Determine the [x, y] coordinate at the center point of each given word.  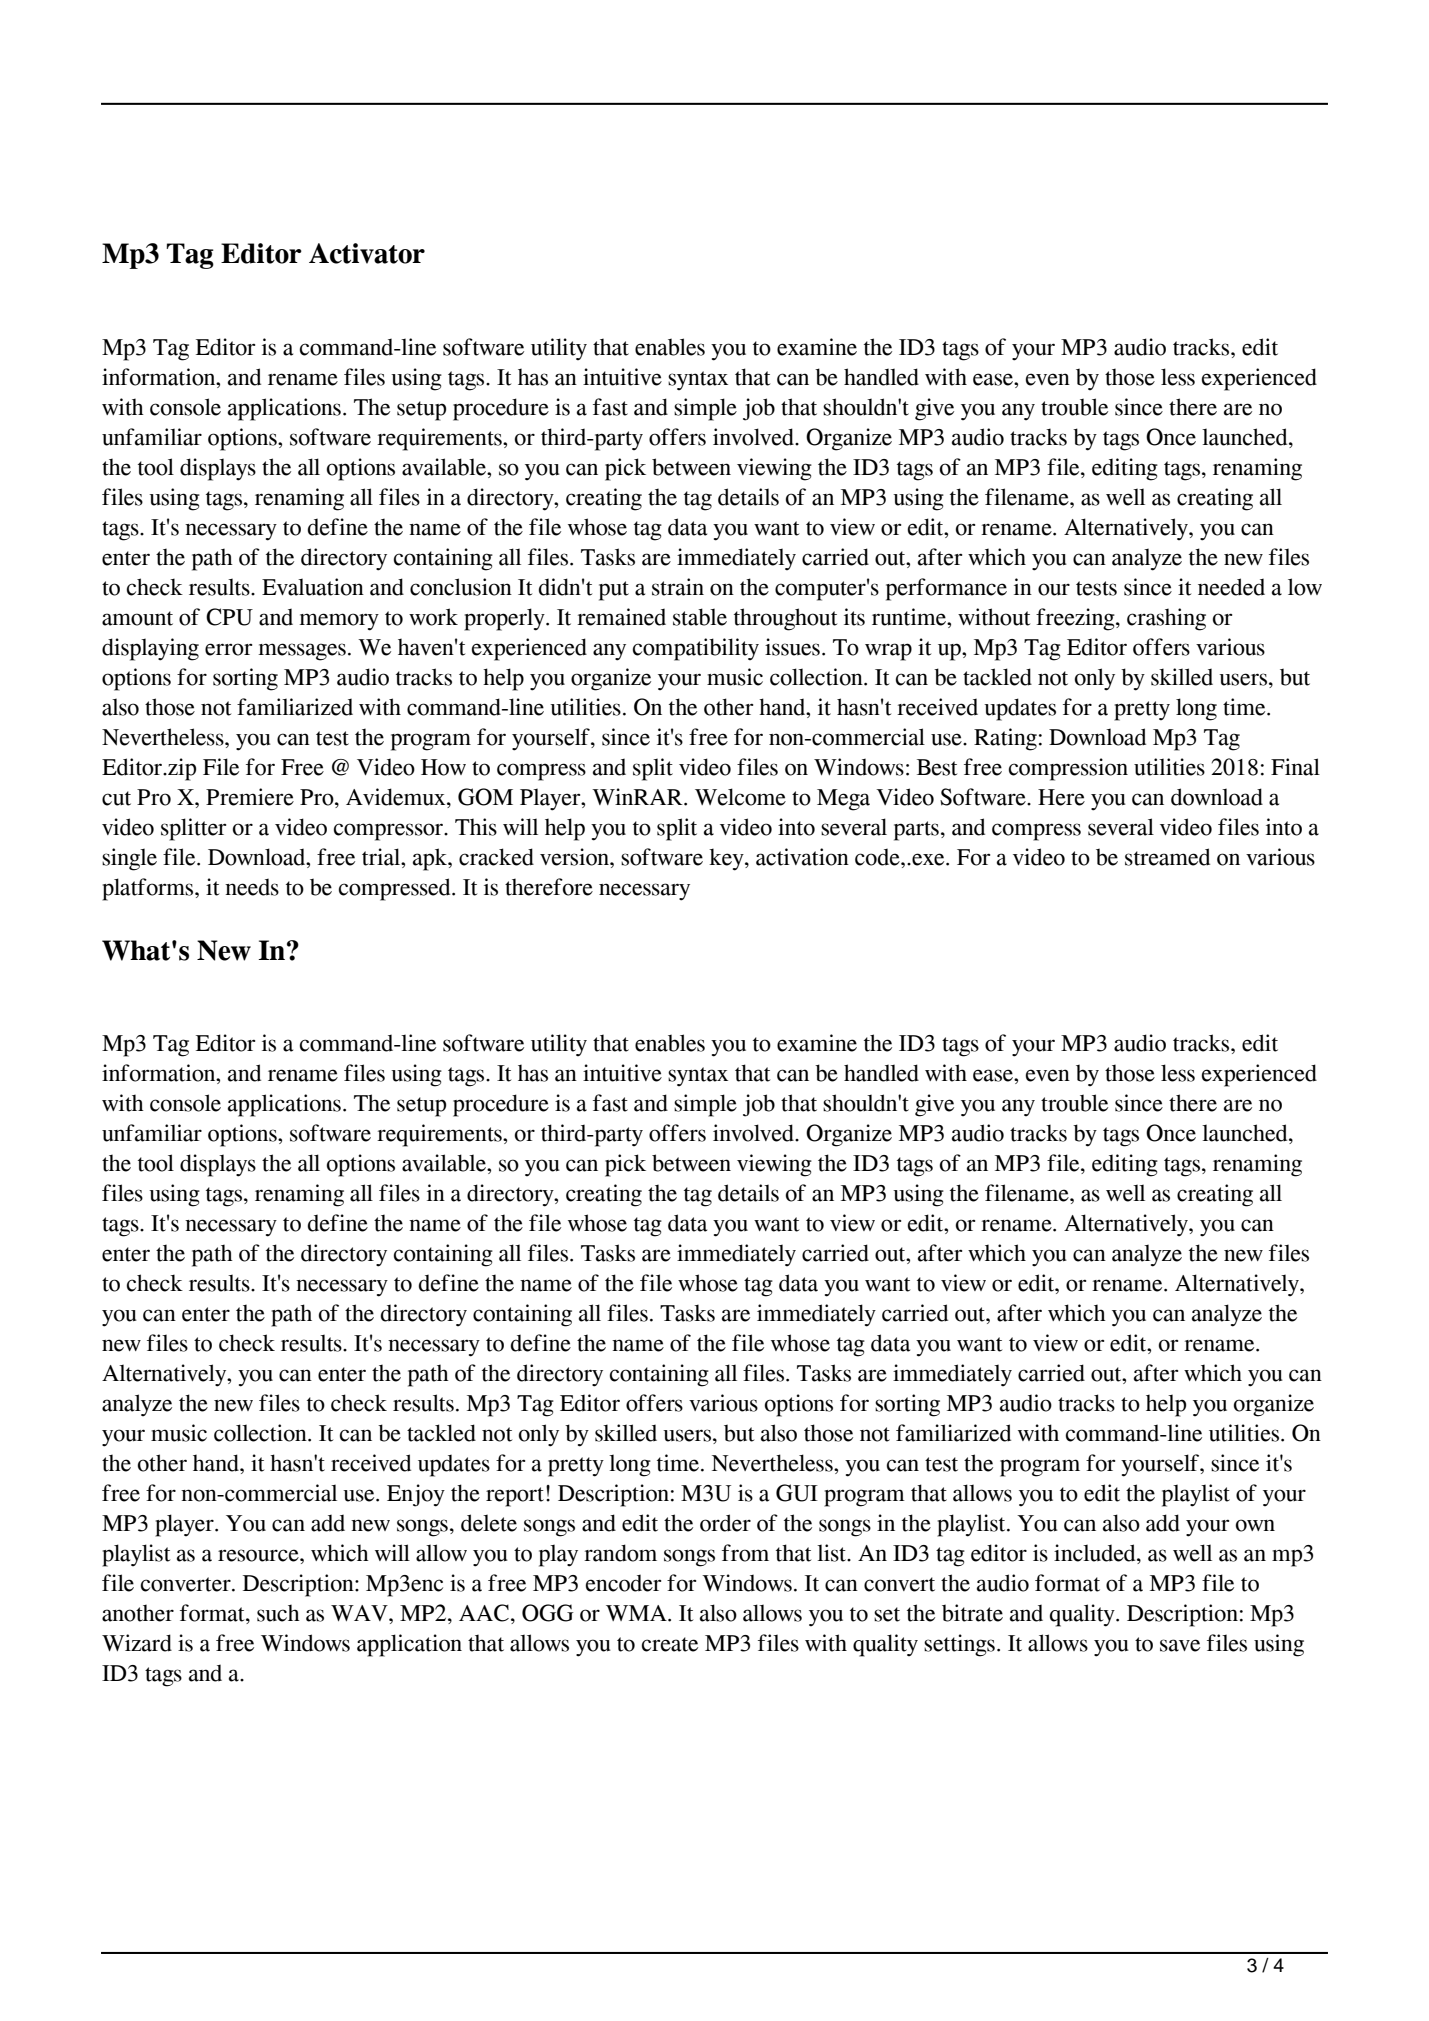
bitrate [972, 1613]
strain [678, 587]
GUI [797, 1493]
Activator [367, 253]
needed [1231, 587]
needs [252, 887]
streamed [1167, 857]
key [727, 859]
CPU [229, 617]
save [1180, 1645]
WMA [637, 1613]
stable [700, 617]
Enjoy [416, 1495]
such [278, 1613]
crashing [1166, 619]
